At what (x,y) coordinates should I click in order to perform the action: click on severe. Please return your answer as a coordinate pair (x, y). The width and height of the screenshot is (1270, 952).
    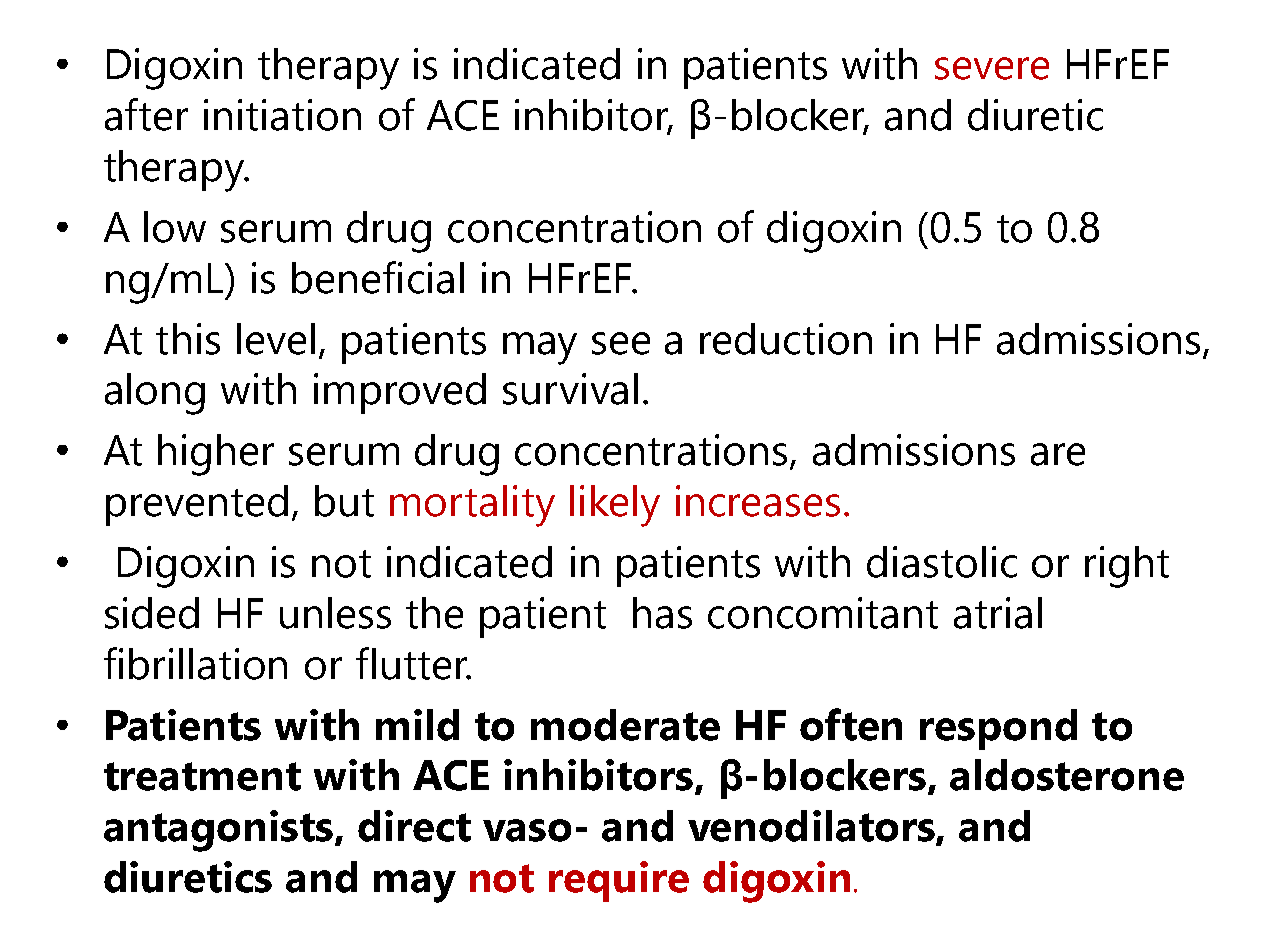
    Looking at the image, I should click on (992, 68).
